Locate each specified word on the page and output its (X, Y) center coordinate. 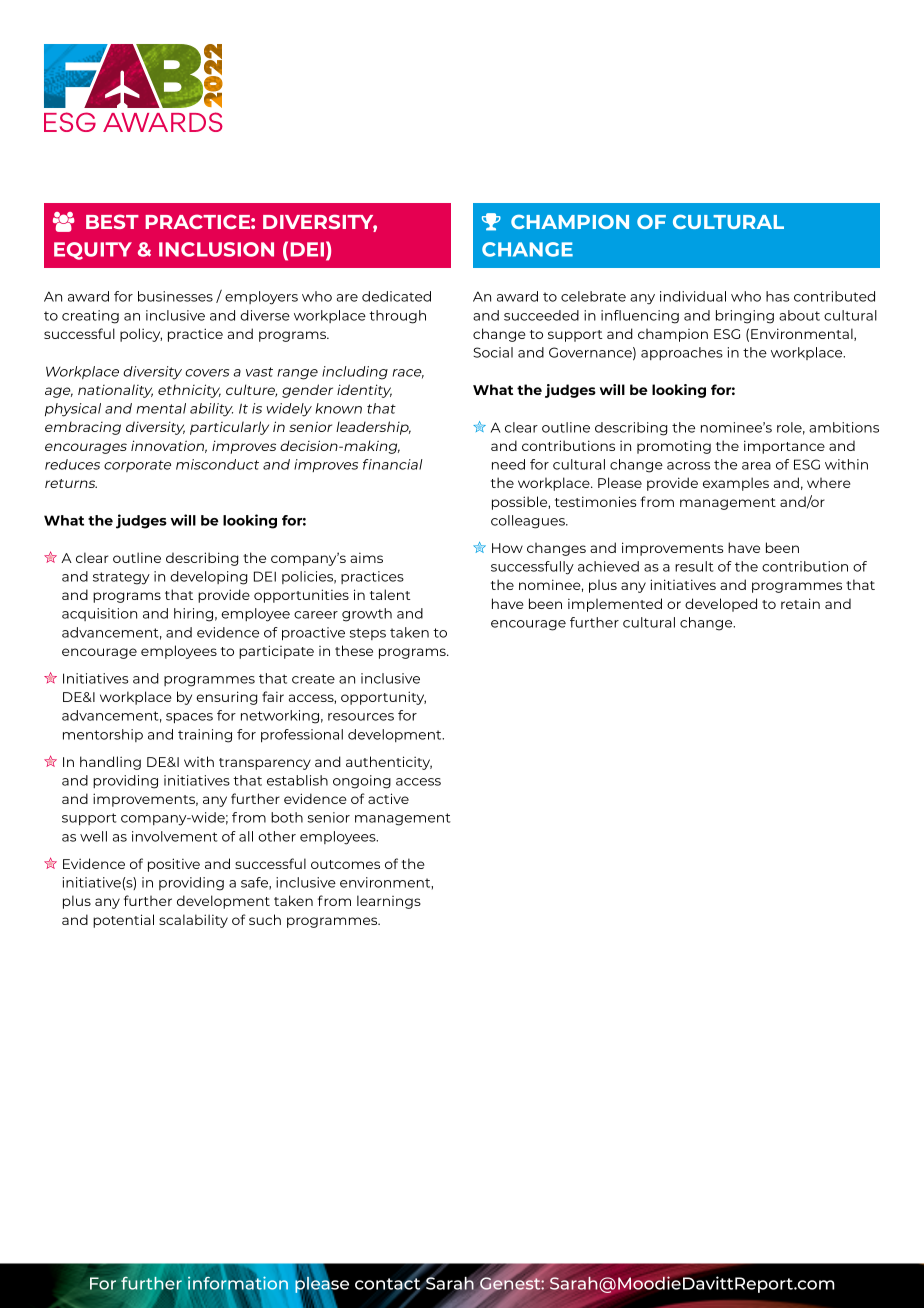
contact (389, 1284)
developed (721, 605)
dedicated (396, 296)
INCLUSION (216, 249)
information (239, 1283)
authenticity (389, 763)
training (205, 736)
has (778, 296)
